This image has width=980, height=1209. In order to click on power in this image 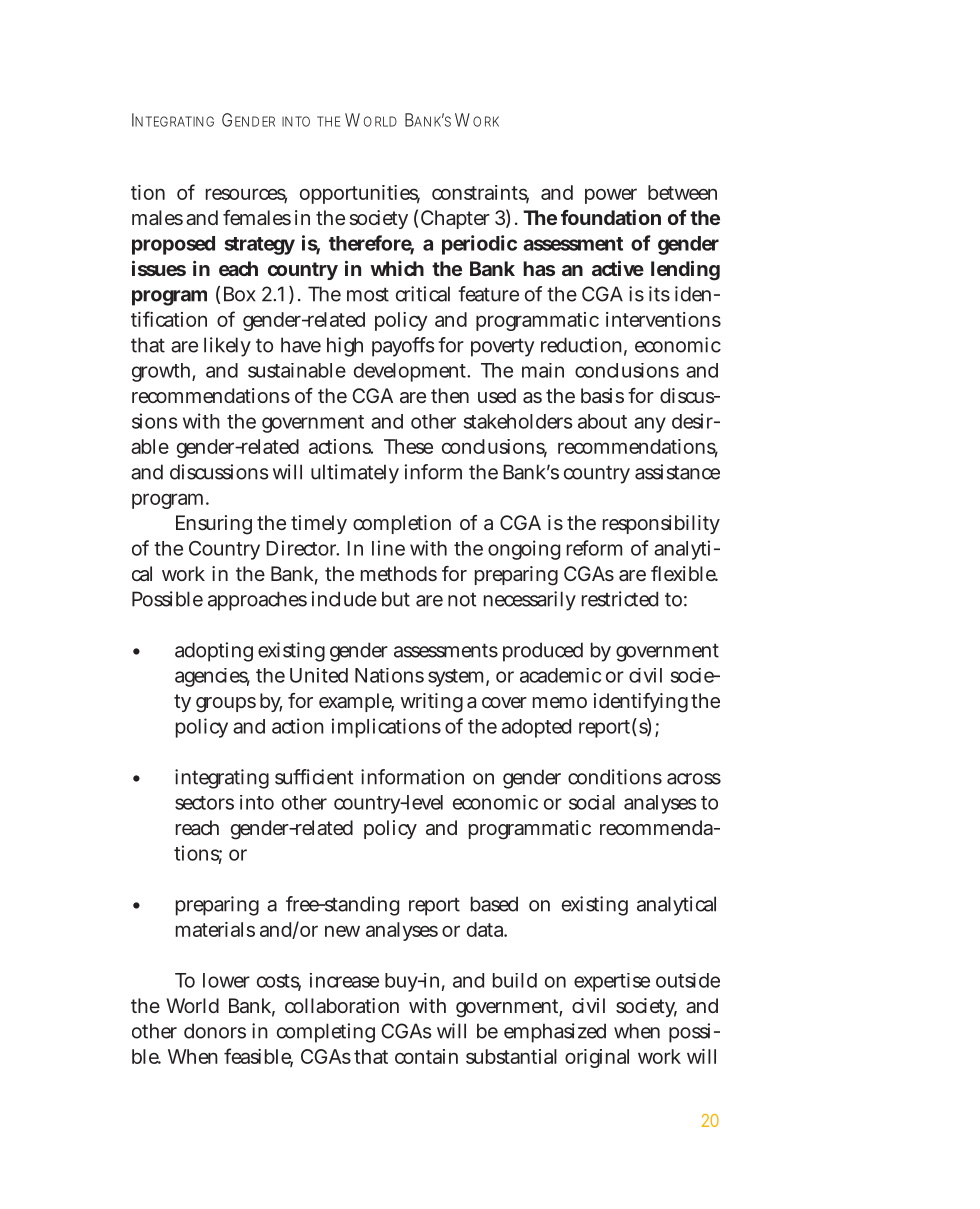, I will do `click(611, 196)`.
